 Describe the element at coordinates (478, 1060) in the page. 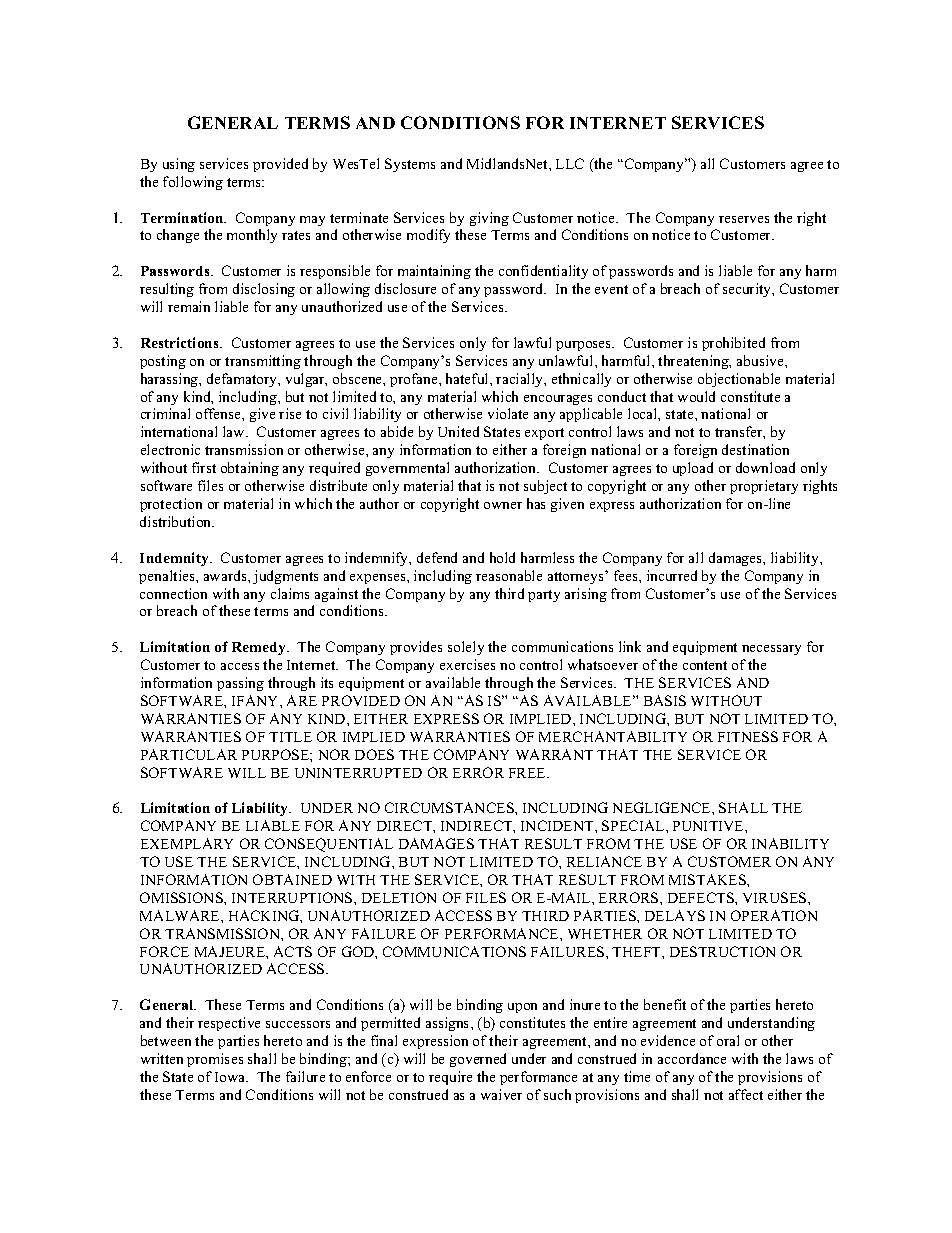

I see `governed` at that location.
